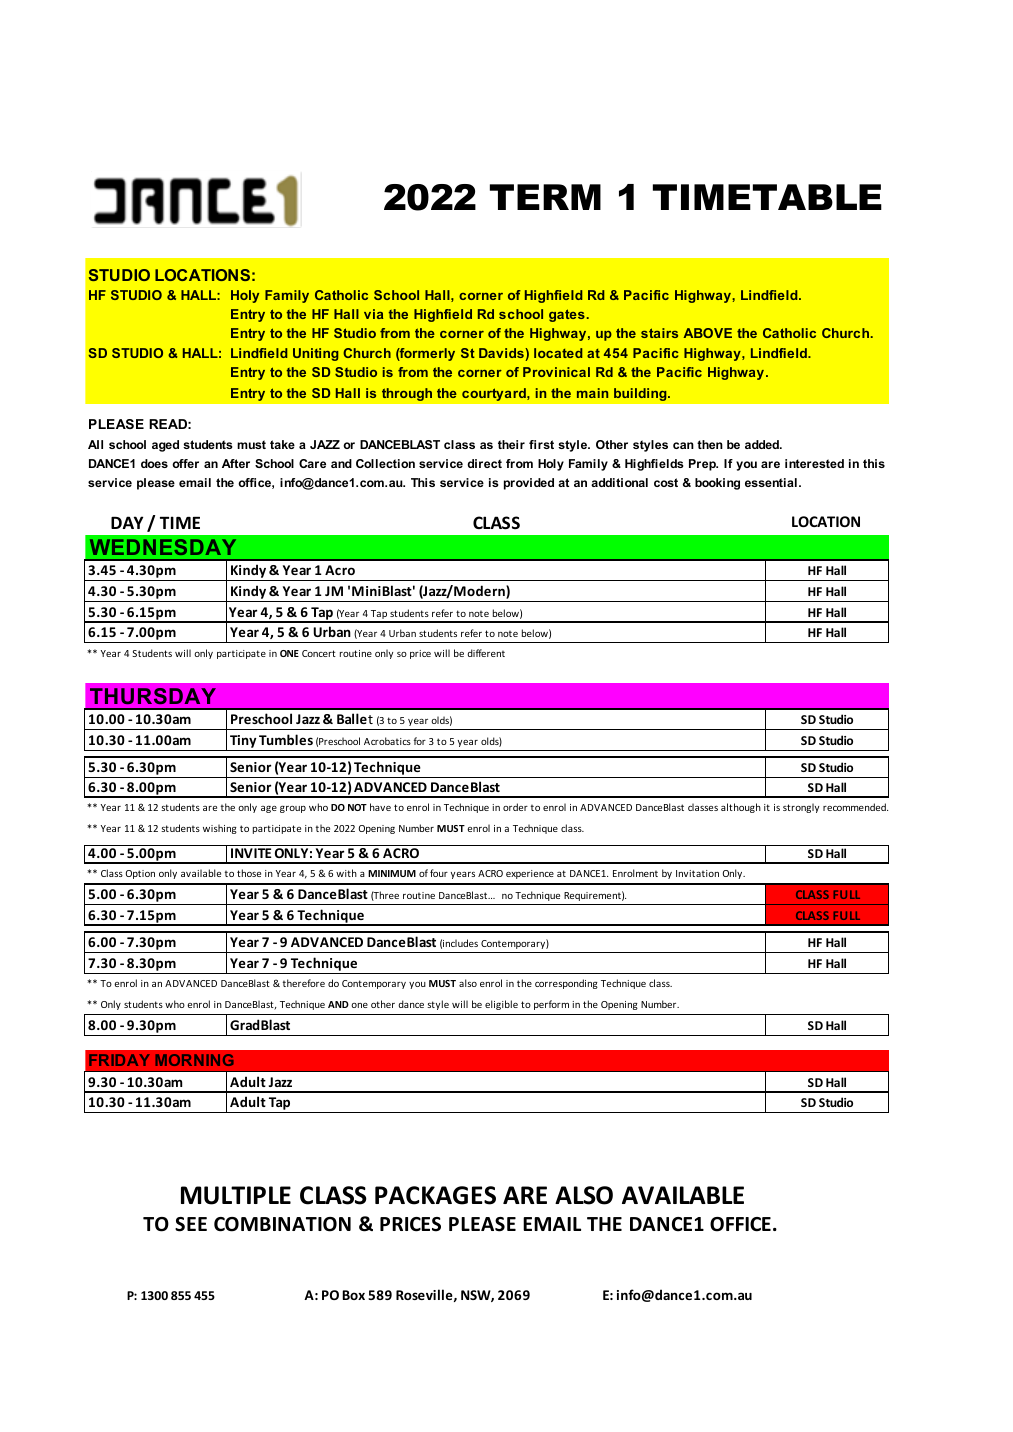 Image resolution: width=1013 pixels, height=1432 pixels. What do you see at coordinates (249, 873) in the screenshot?
I see `those` at bounding box center [249, 873].
